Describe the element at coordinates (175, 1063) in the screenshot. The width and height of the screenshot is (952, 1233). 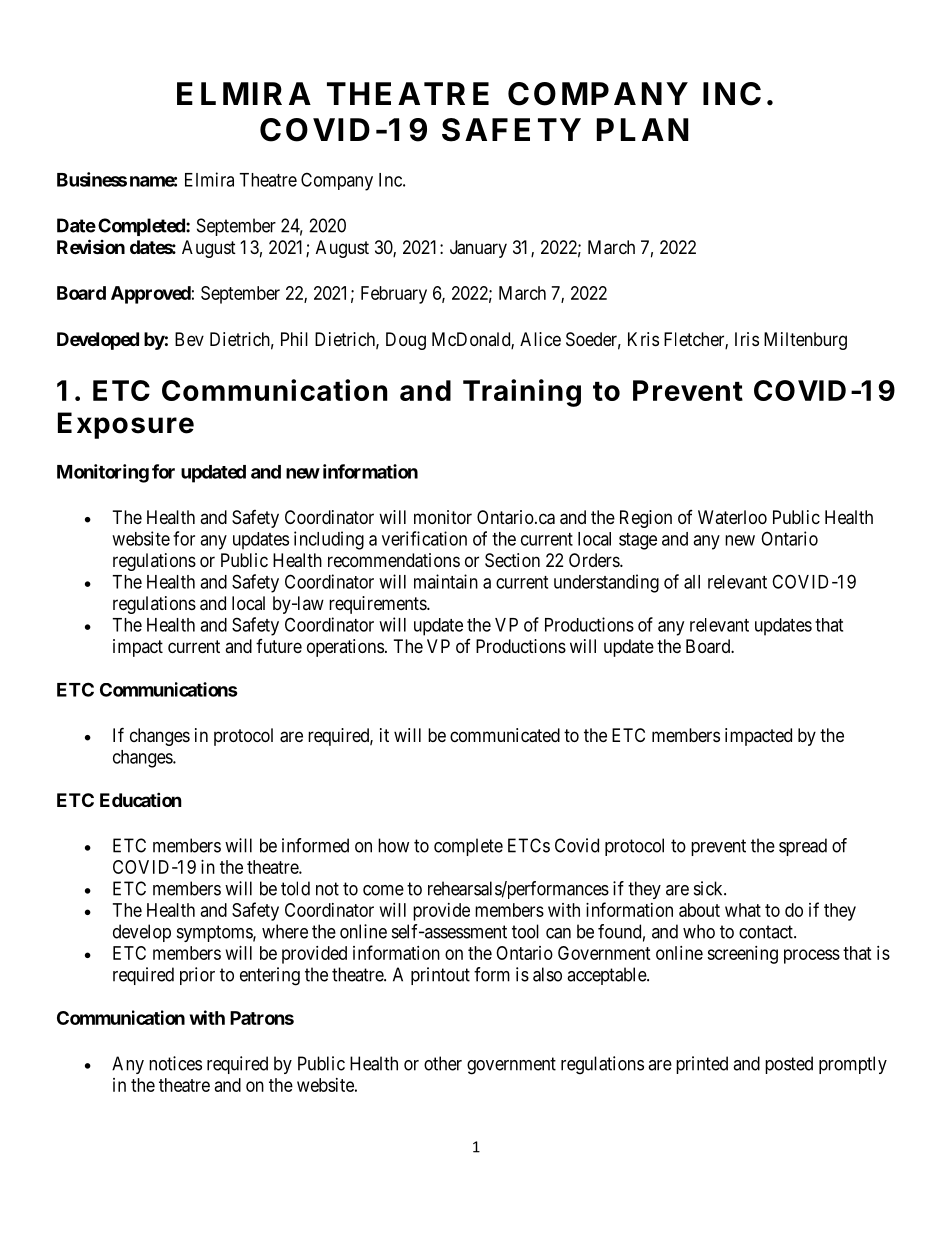
I see `notices` at that location.
